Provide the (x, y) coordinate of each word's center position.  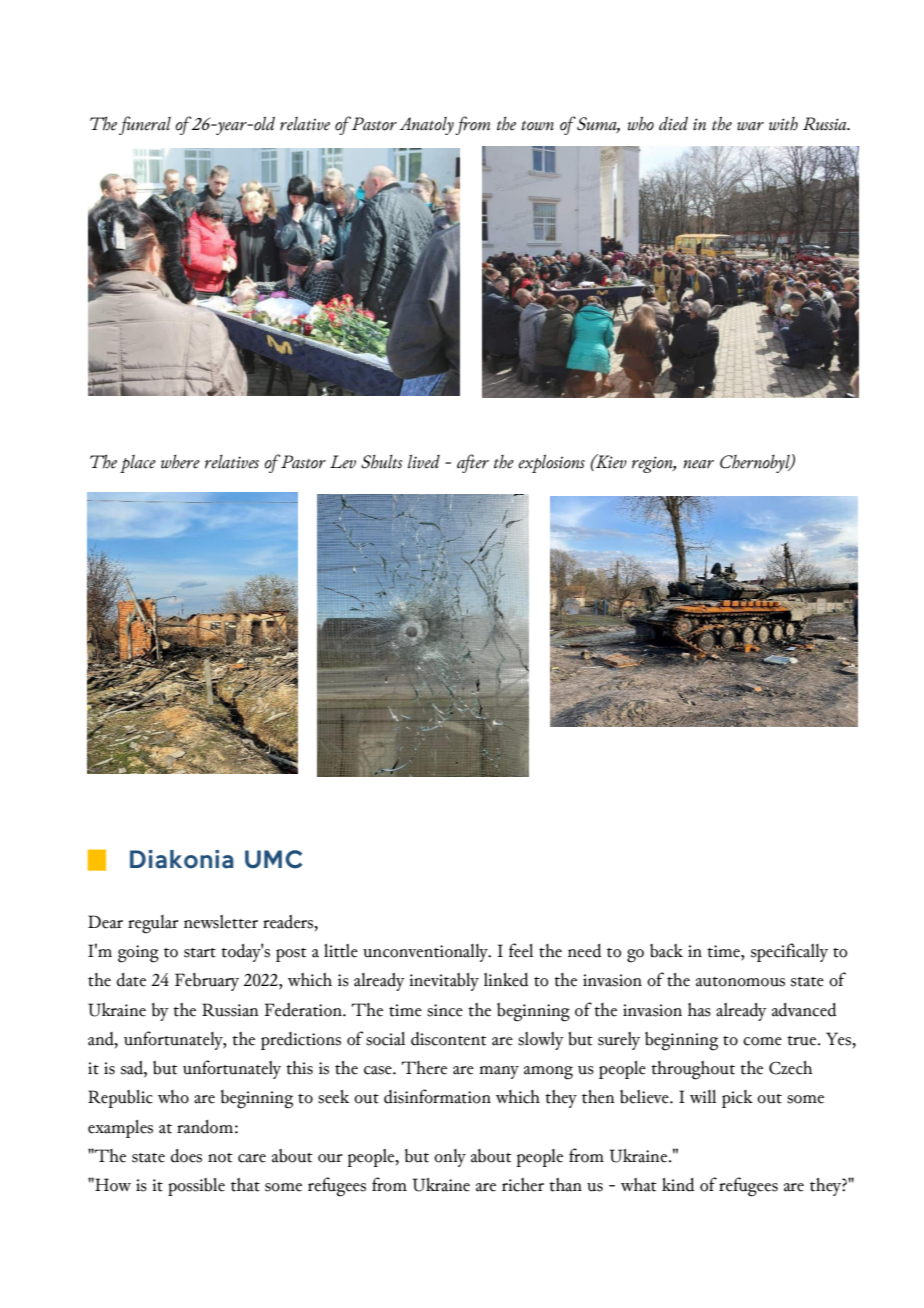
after (473, 463)
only (450, 1158)
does (186, 1156)
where (180, 462)
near (698, 464)
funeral (145, 125)
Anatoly (427, 125)
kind (678, 1185)
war (750, 126)
